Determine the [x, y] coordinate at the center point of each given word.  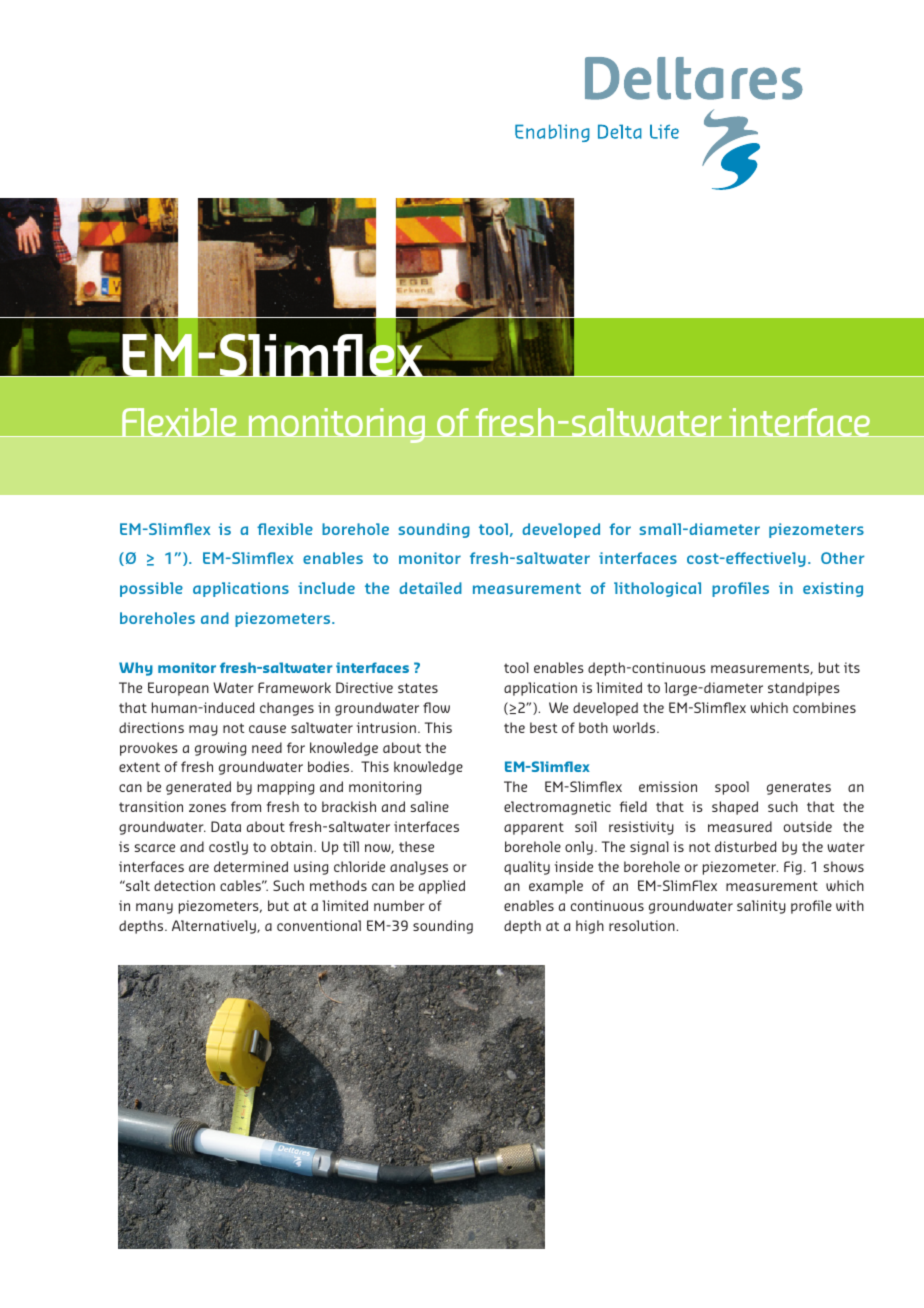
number [399, 905]
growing [220, 749]
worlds [635, 727]
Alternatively [215, 927]
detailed [430, 588]
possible [151, 589]
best [544, 727]
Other [843, 558]
